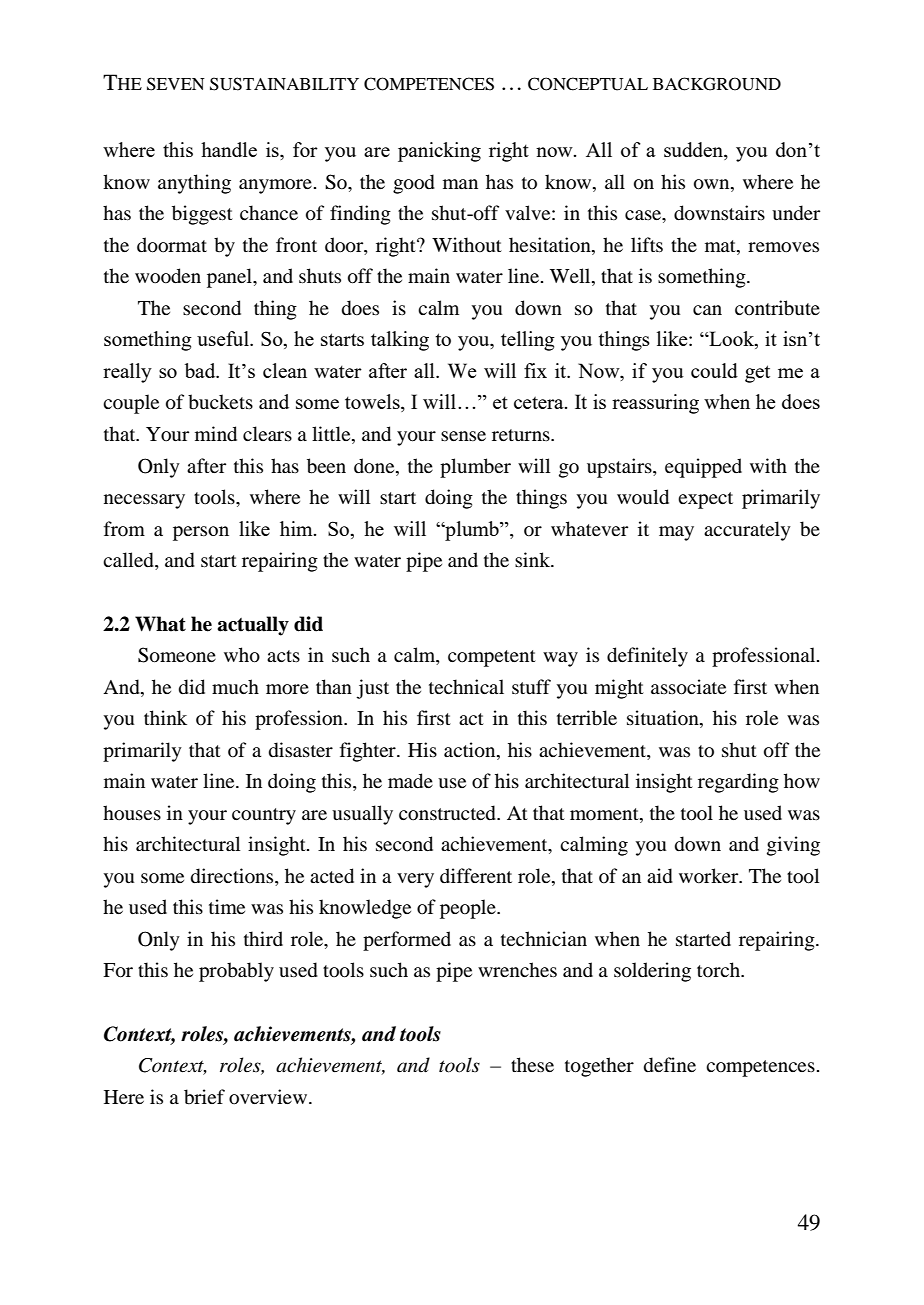 Image resolution: width=924 pixels, height=1305 pixels. I want to click on action, so click(471, 750).
